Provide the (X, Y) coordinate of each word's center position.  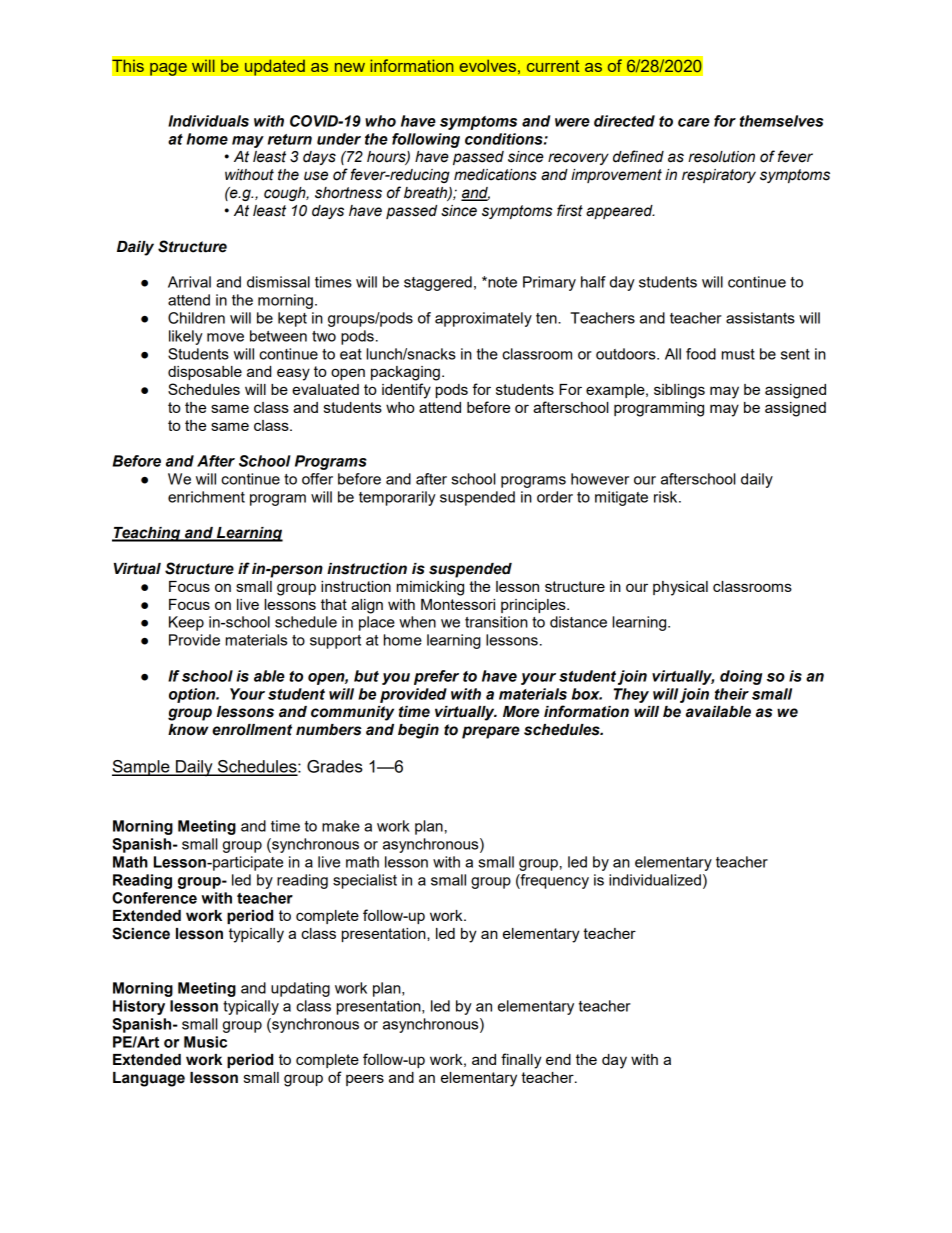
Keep (186, 623)
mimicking (430, 588)
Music (205, 1042)
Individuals (208, 121)
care (694, 122)
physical (680, 588)
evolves (487, 65)
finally (521, 1061)
